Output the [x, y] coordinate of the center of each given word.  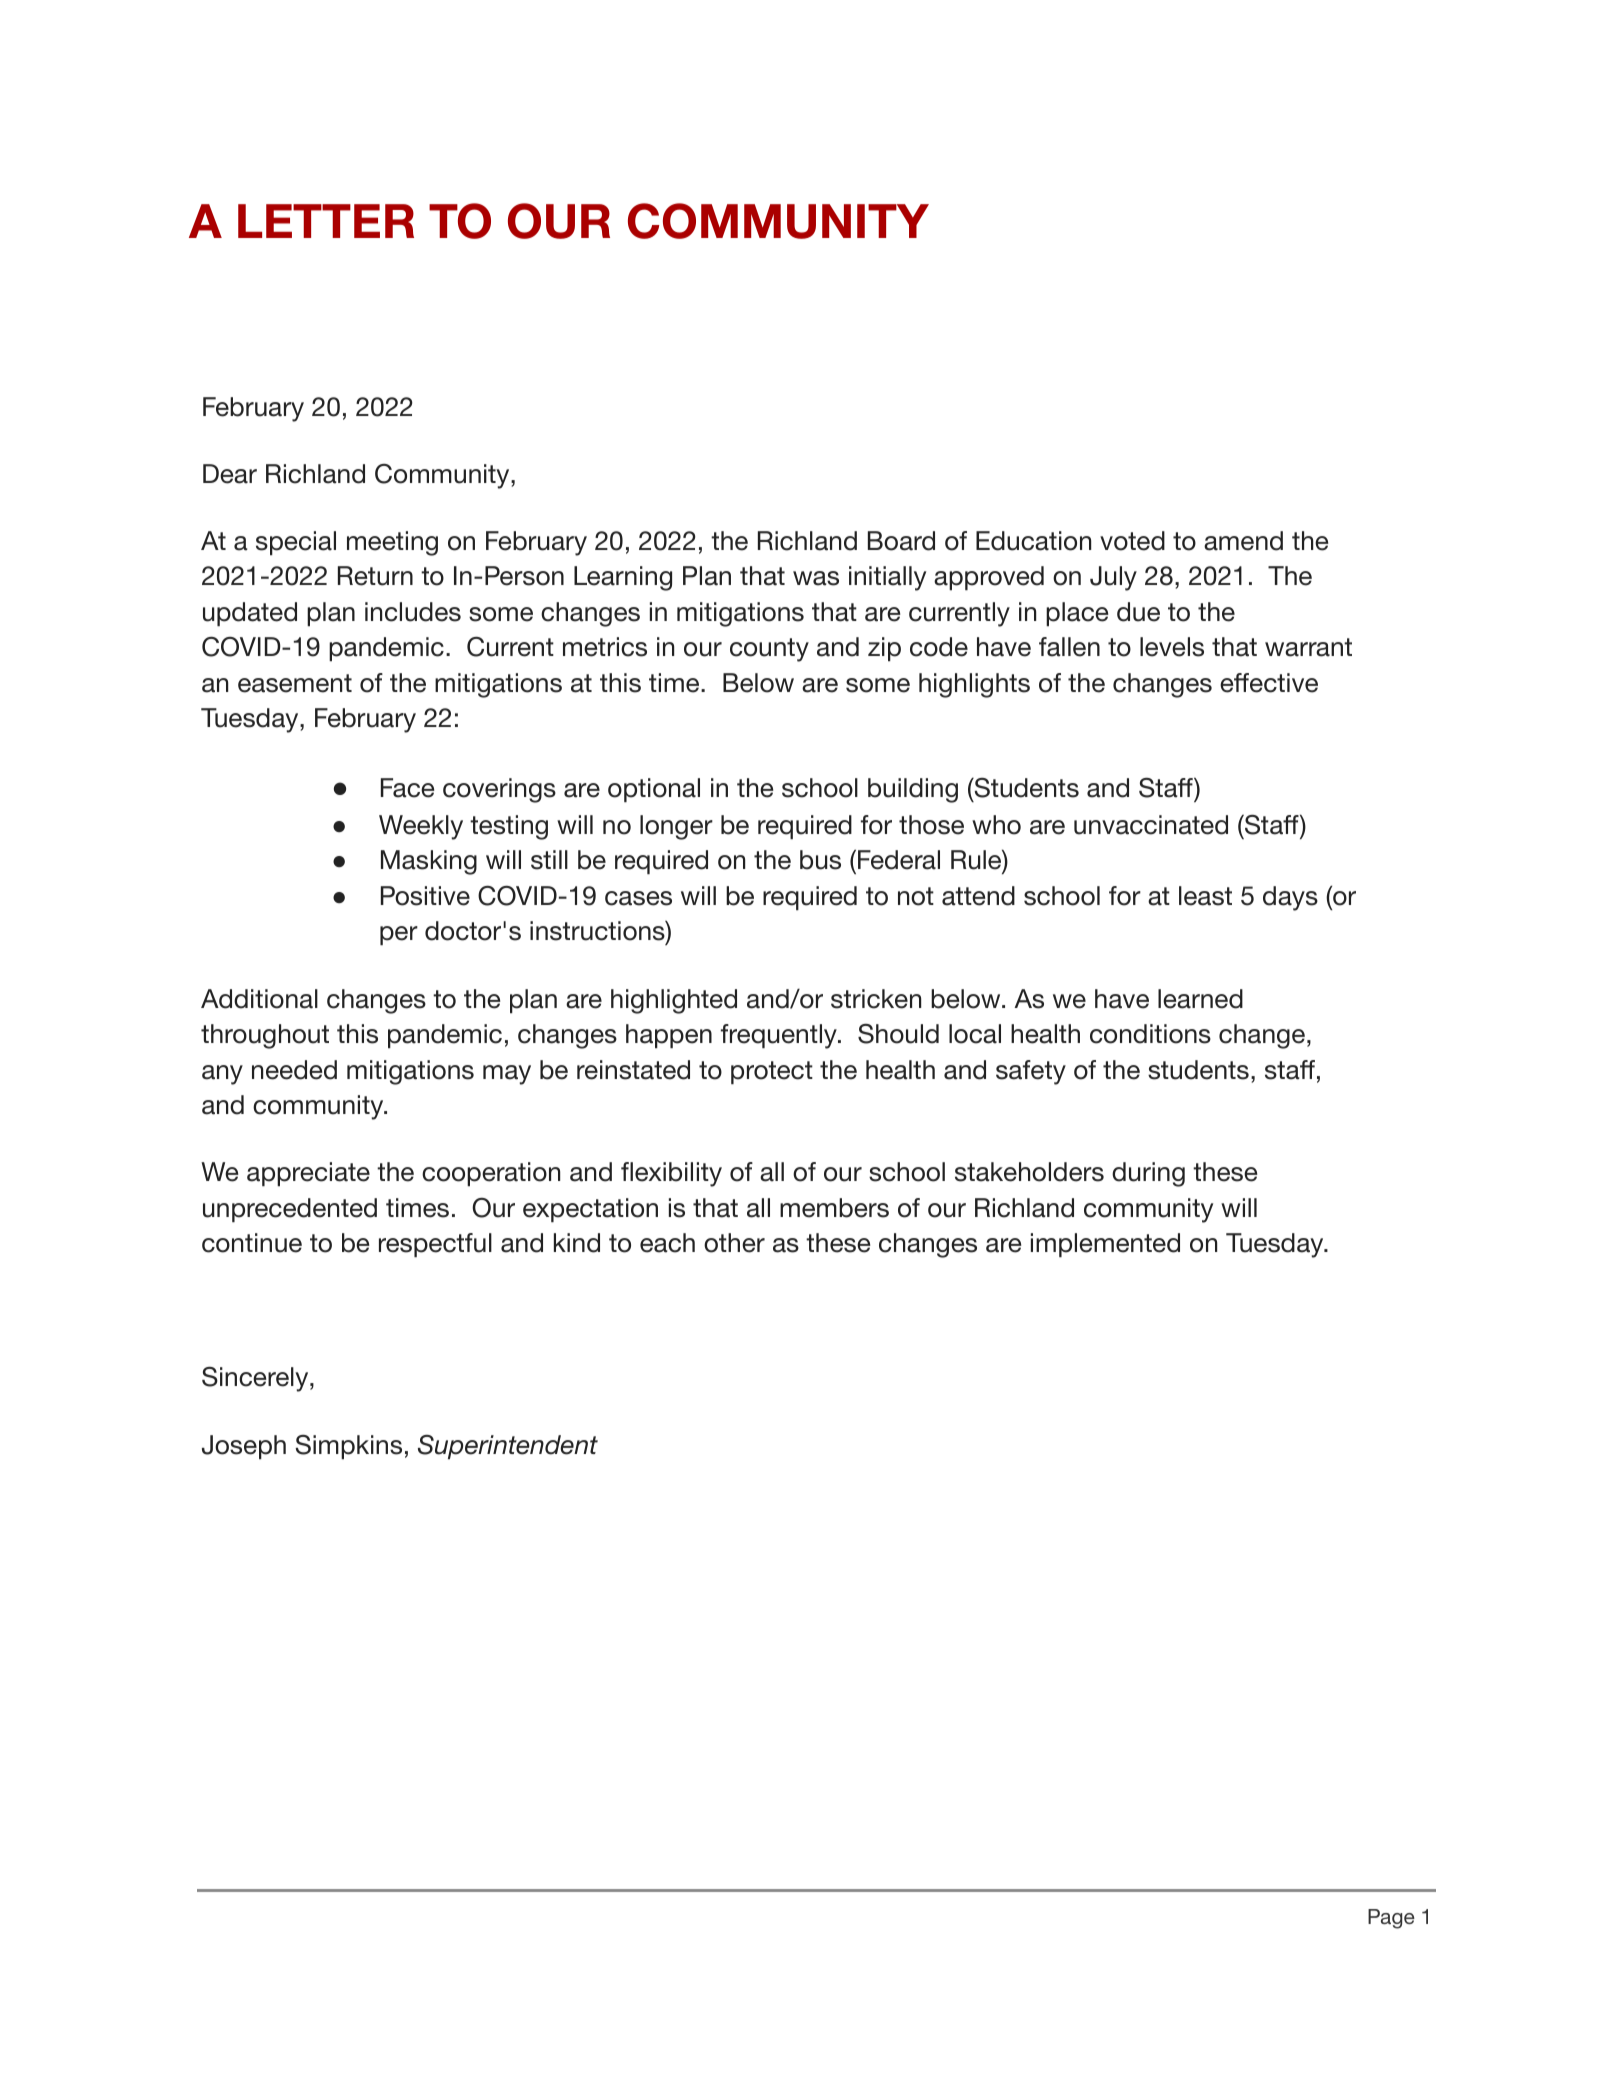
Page [1391, 1919]
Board [901, 541]
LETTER [326, 221]
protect [772, 1073]
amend [1243, 541]
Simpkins [349, 1447]
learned [1200, 999]
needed [294, 1070]
